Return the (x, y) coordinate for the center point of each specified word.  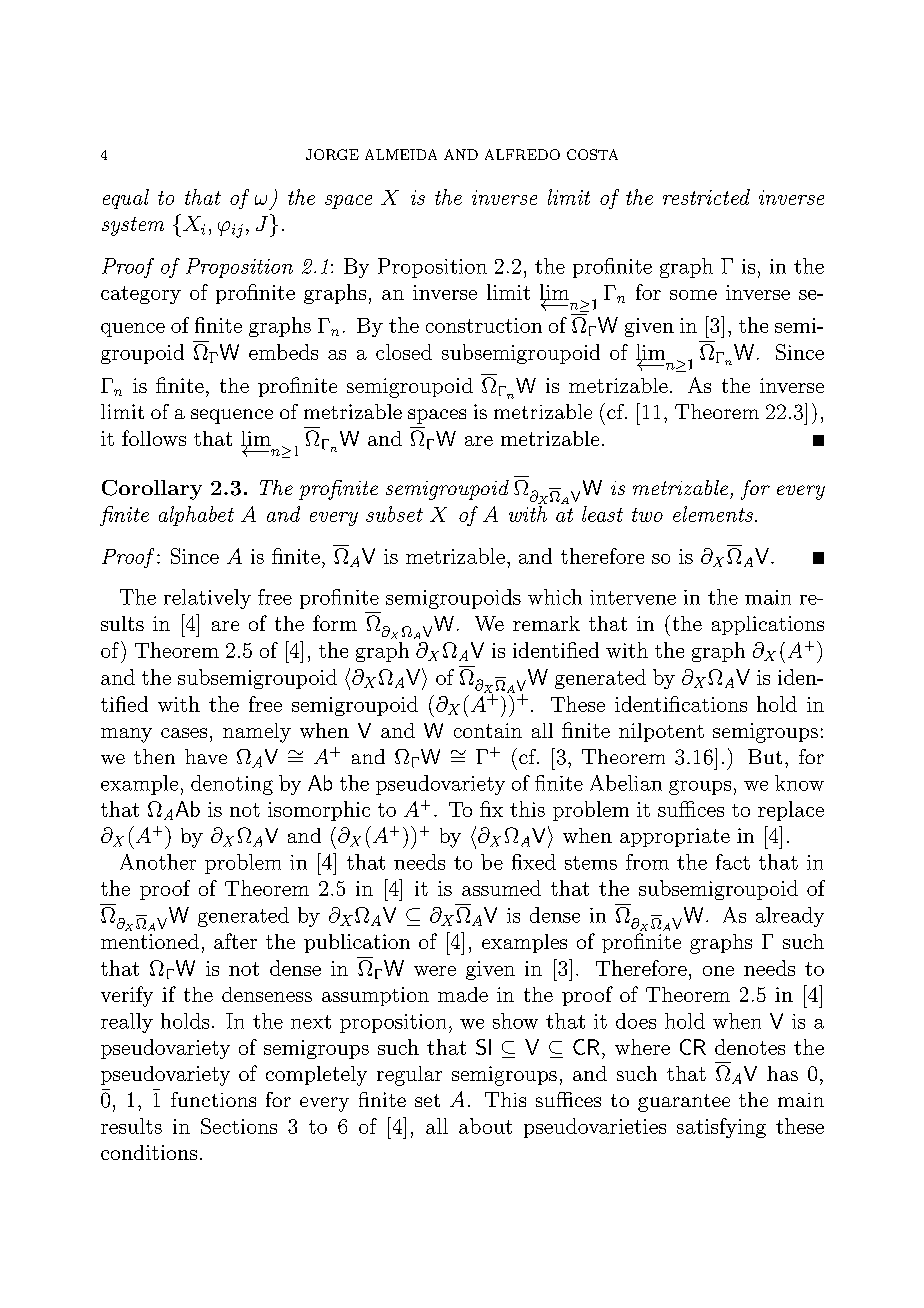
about (485, 1126)
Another (158, 862)
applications (768, 625)
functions (213, 1099)
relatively (207, 599)
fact (733, 862)
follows (154, 438)
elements (713, 514)
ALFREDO (522, 154)
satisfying (721, 1128)
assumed (501, 888)
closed (404, 352)
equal (126, 199)
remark (546, 623)
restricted (706, 197)
